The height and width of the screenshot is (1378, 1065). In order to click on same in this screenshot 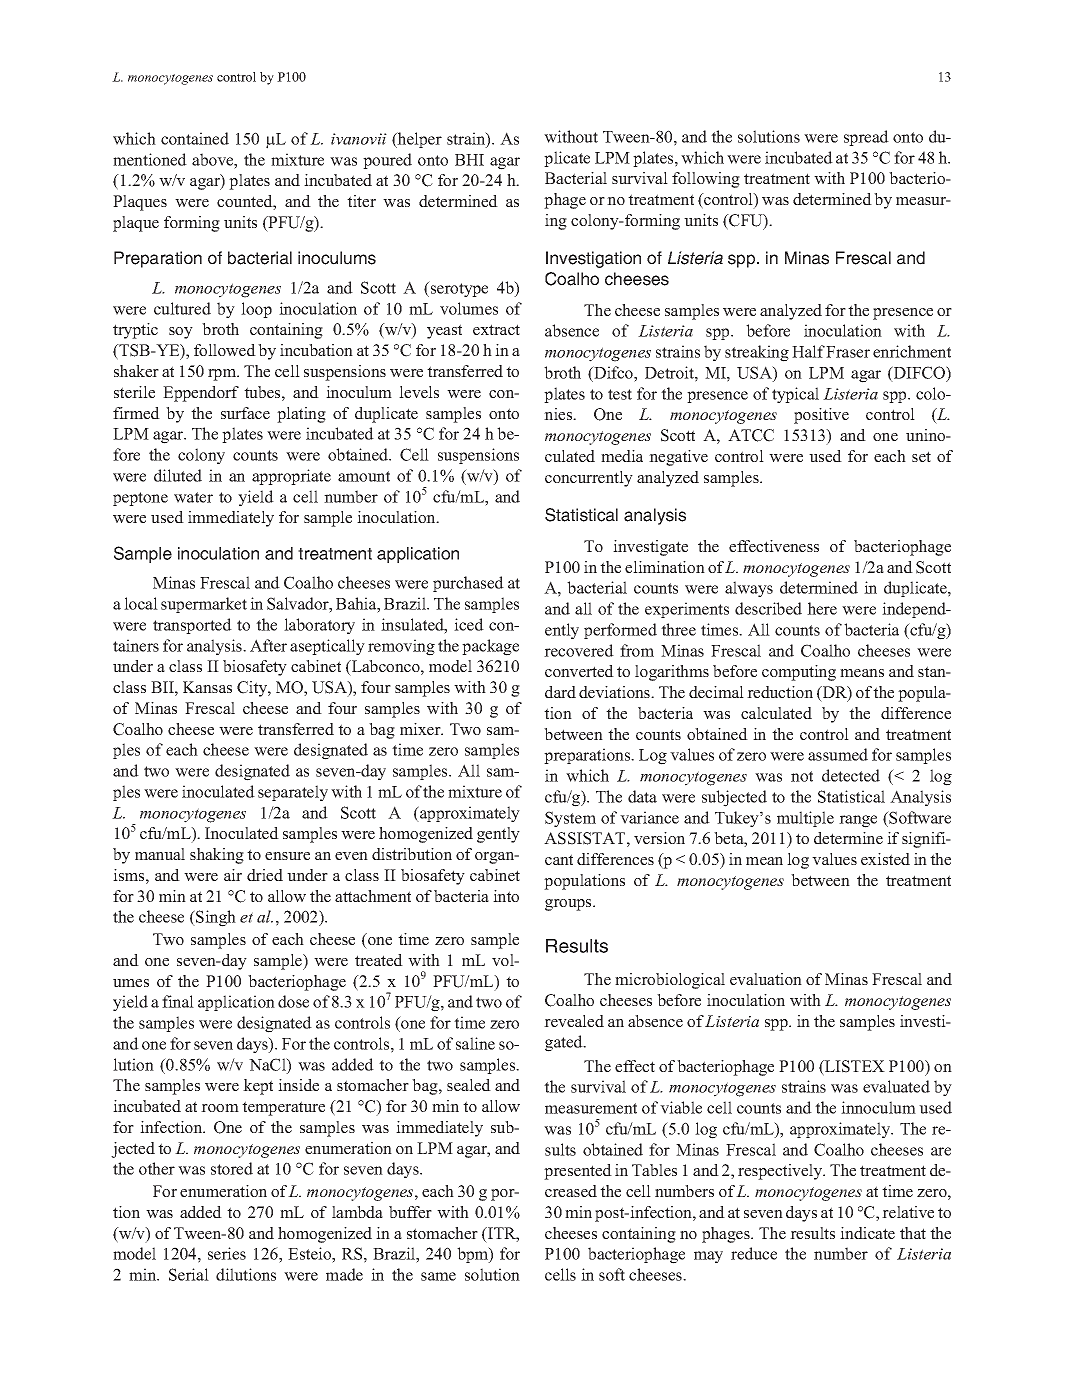, I will do `click(438, 1276)`.
